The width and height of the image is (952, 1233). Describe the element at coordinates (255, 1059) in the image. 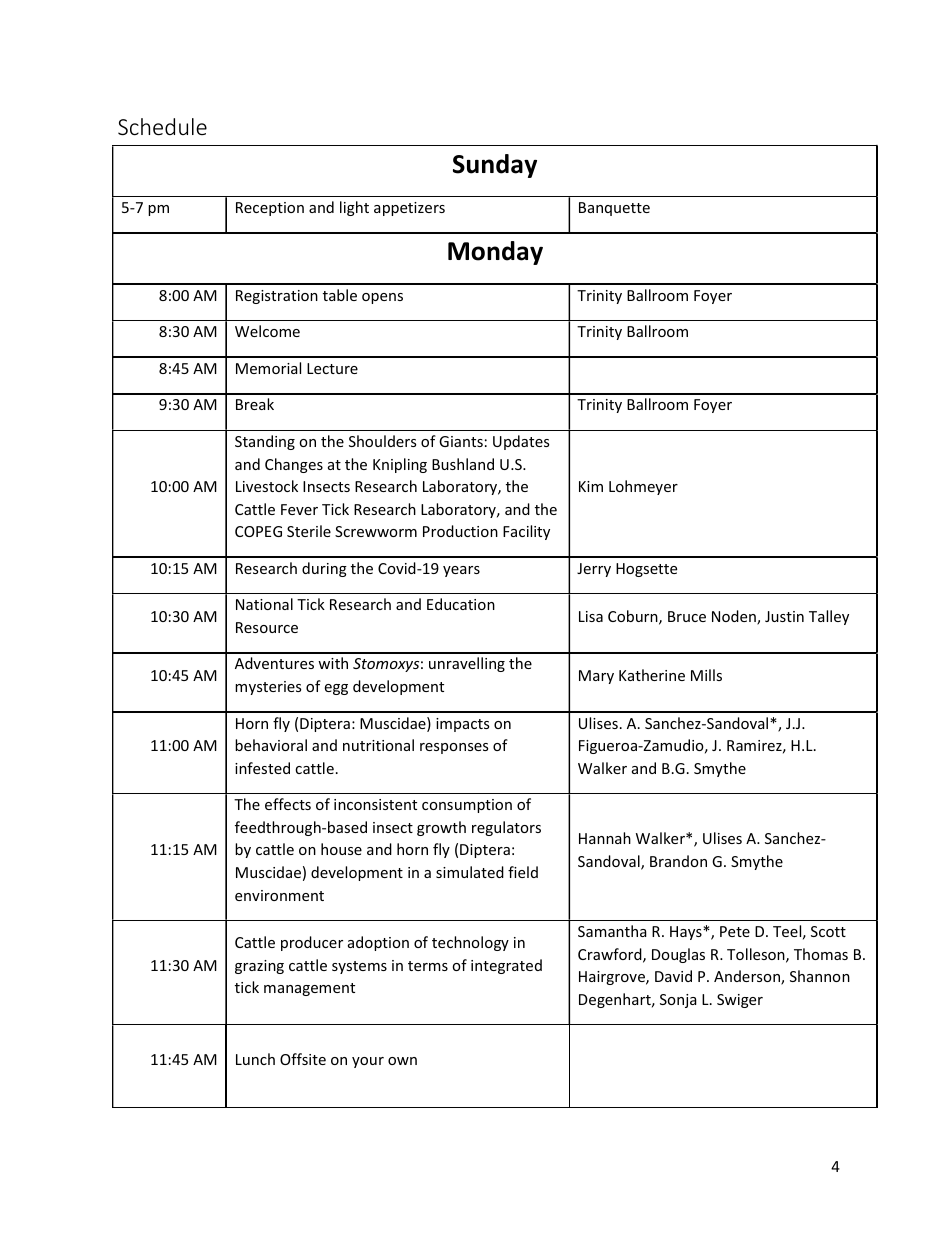

I see `Lunch` at that location.
